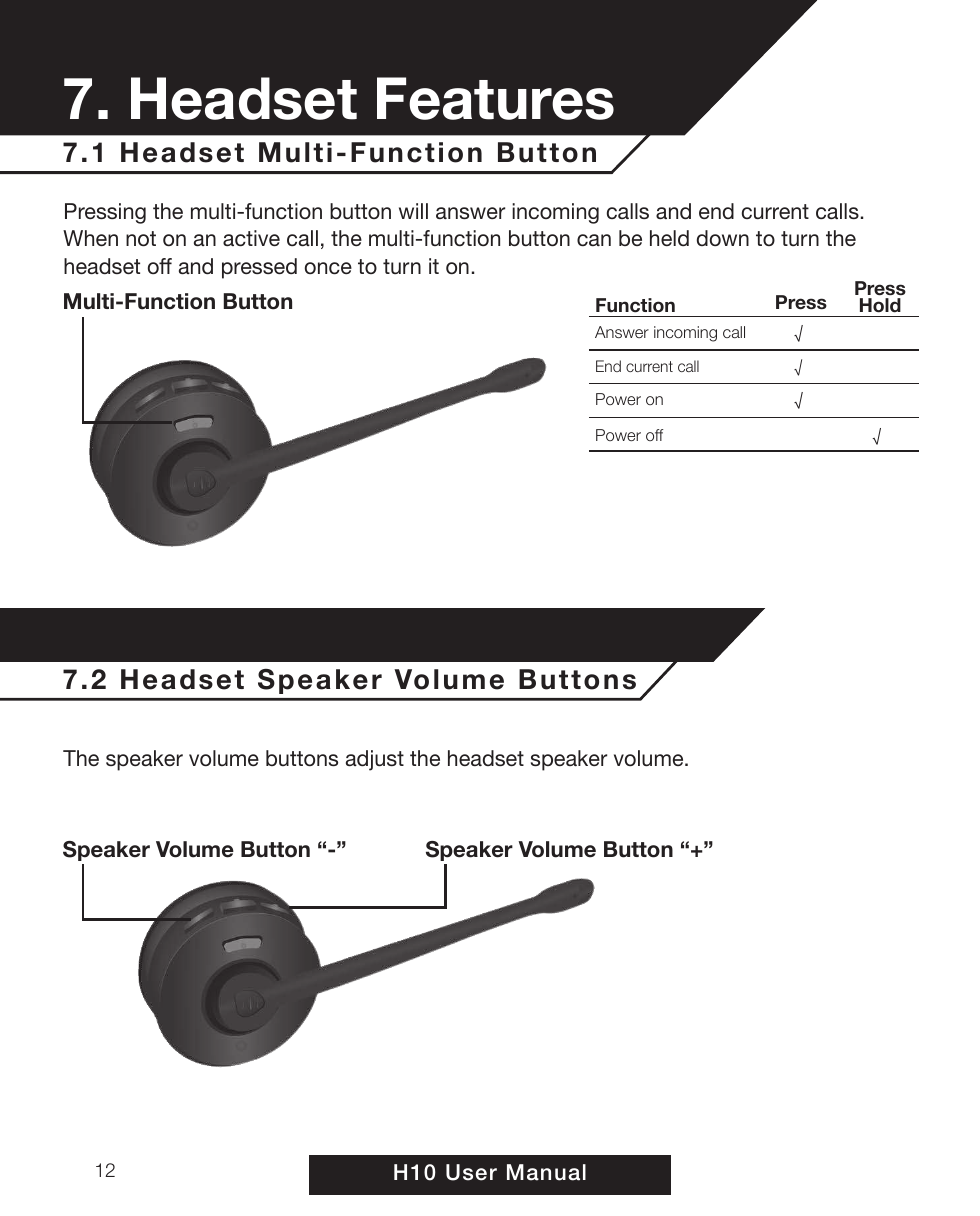  I want to click on User, so click(471, 1172).
